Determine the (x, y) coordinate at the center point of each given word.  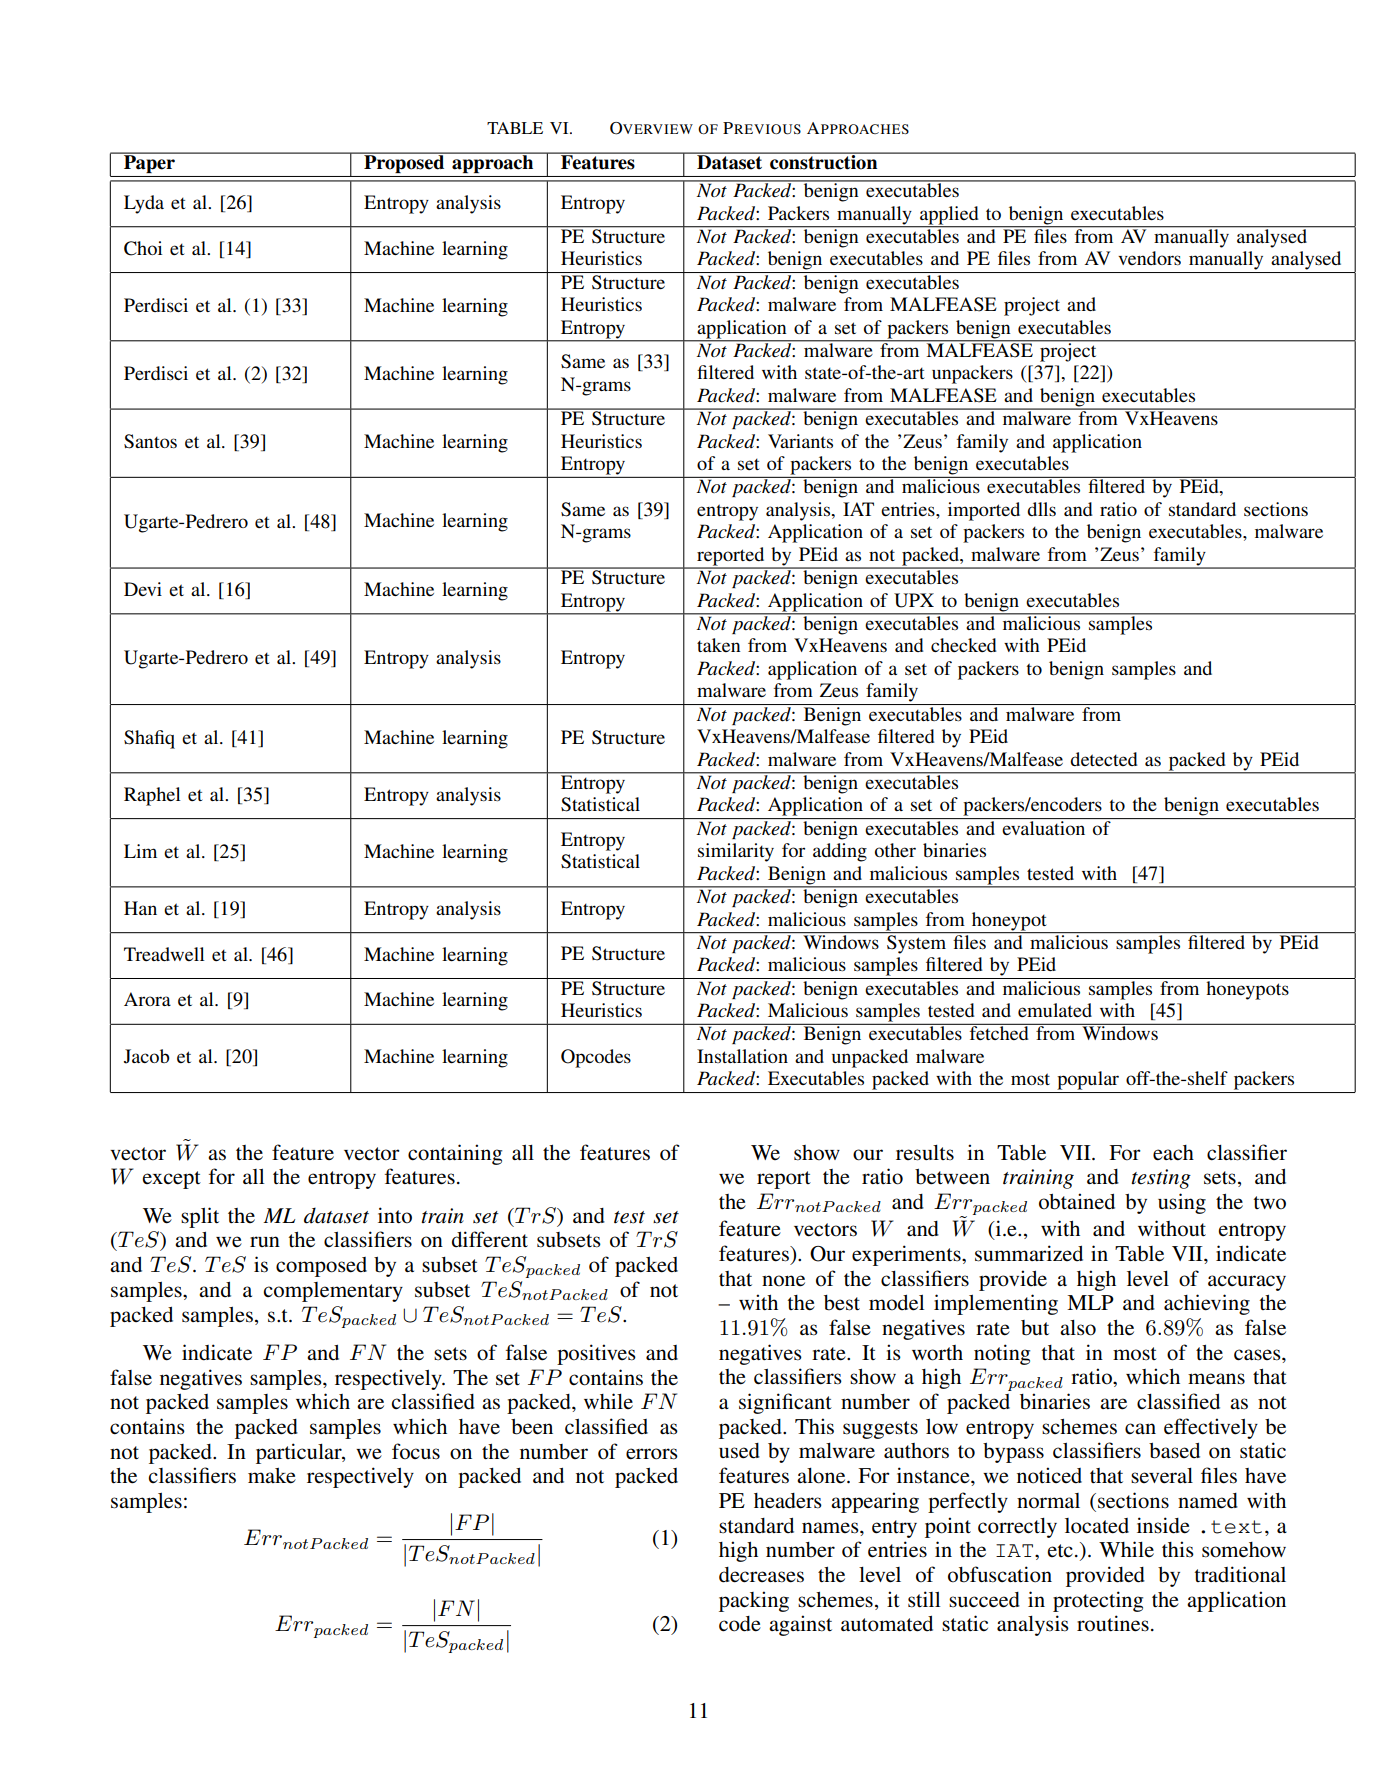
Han (140, 908)
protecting (1098, 1601)
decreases (761, 1575)
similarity (736, 852)
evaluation (1043, 828)
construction (824, 161)
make (272, 1476)
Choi (143, 248)
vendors (1149, 258)
